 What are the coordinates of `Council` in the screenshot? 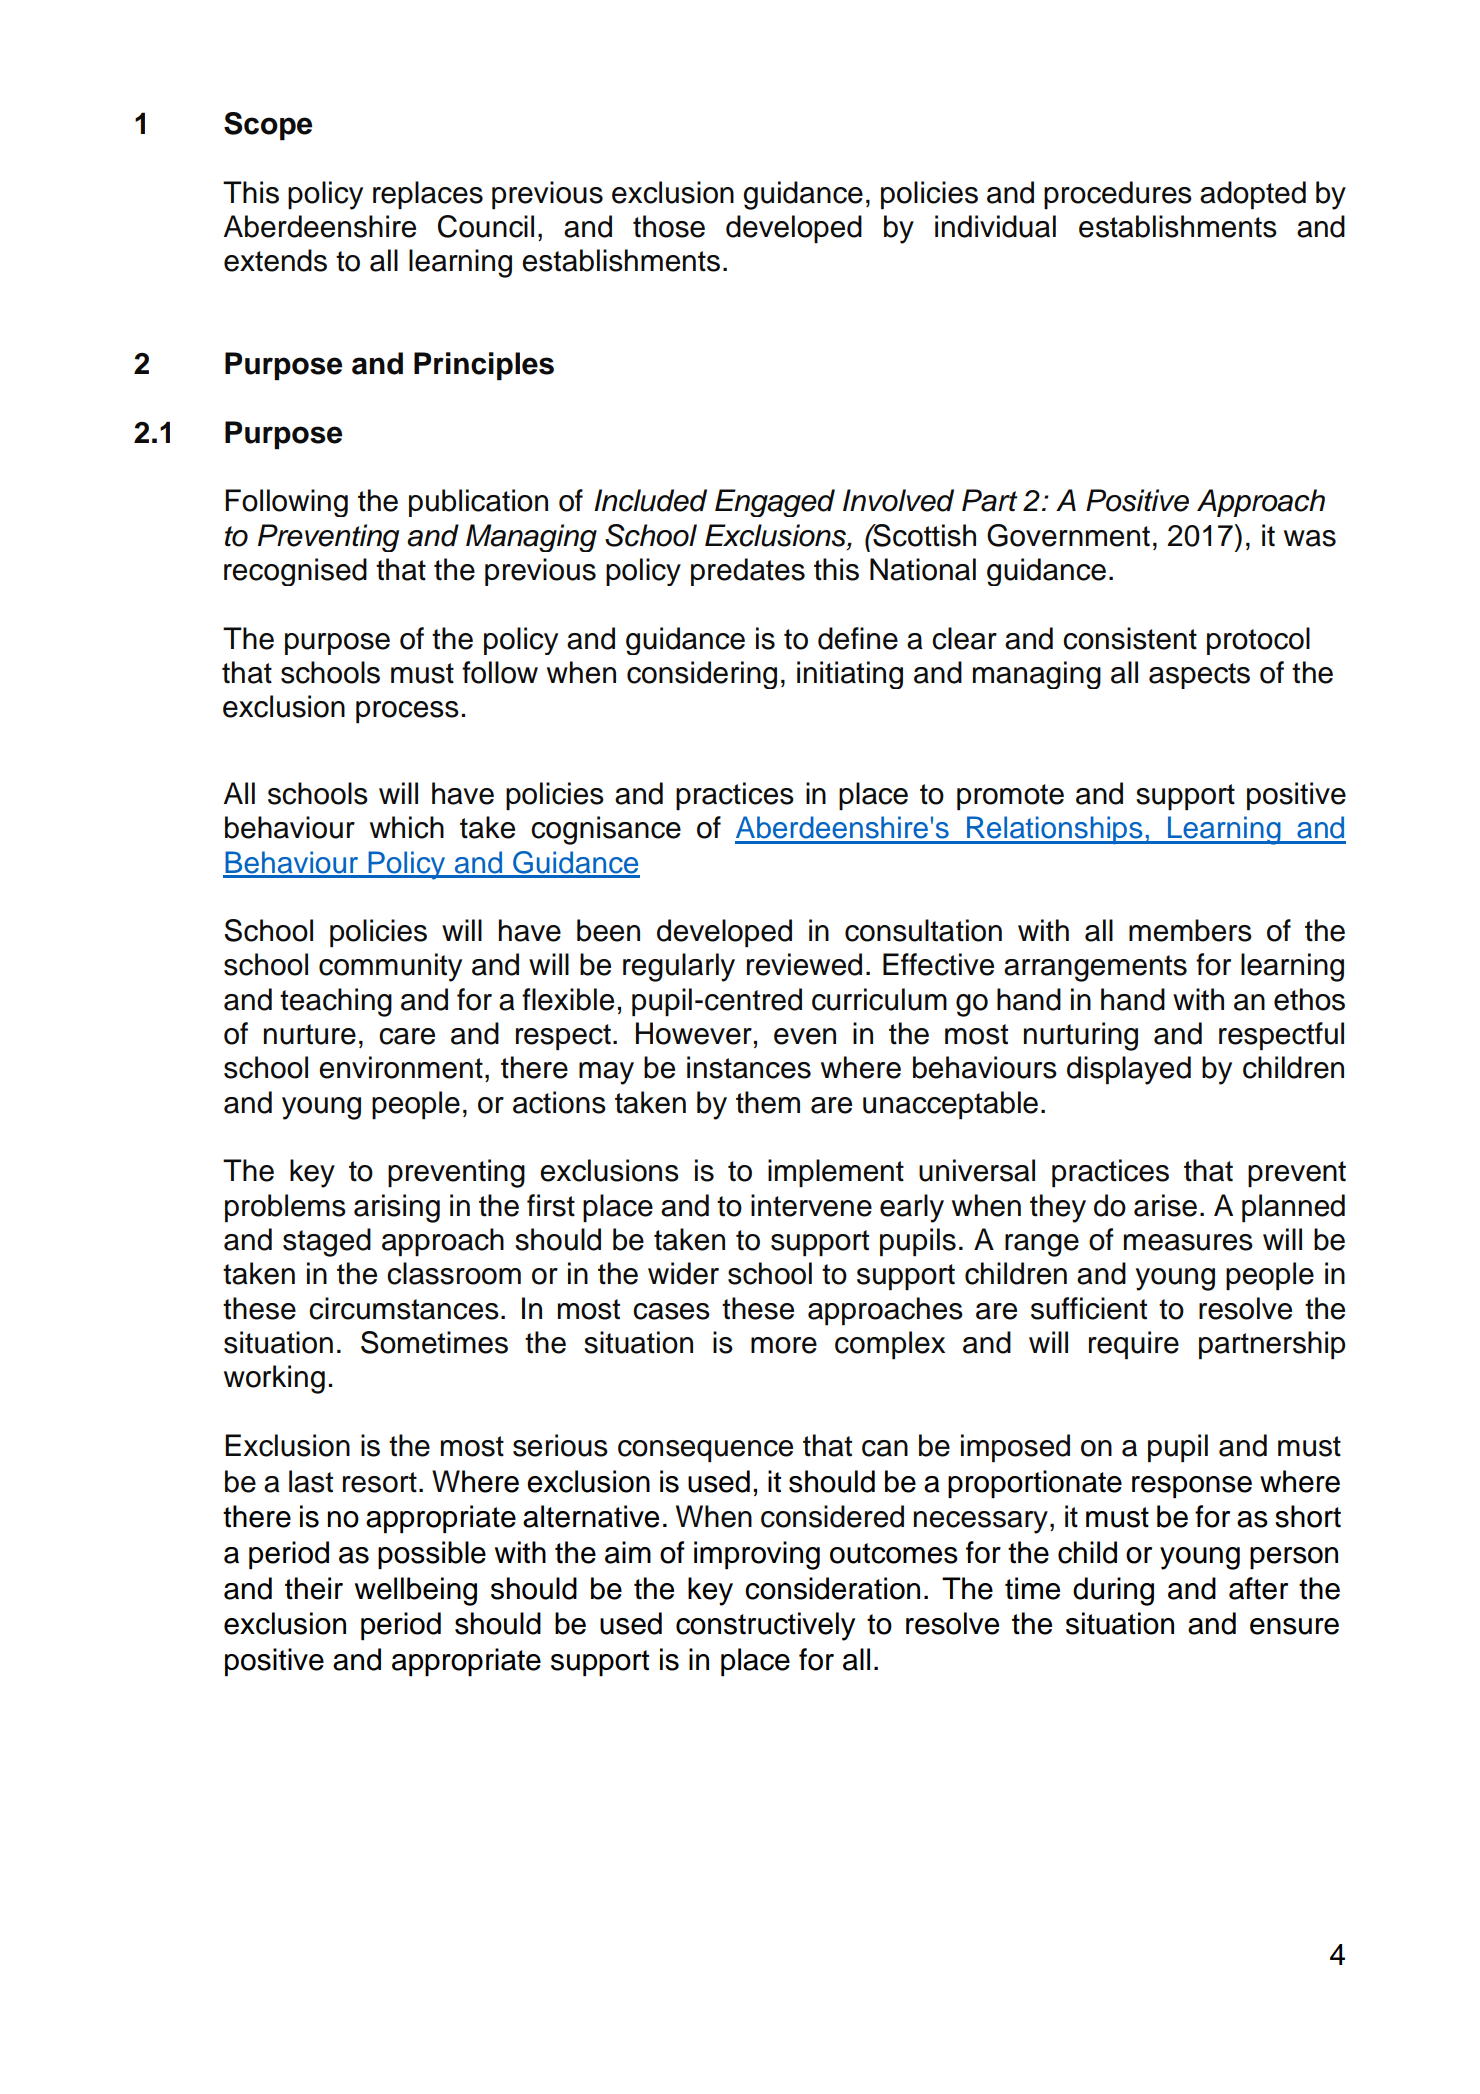 It's located at (486, 226).
